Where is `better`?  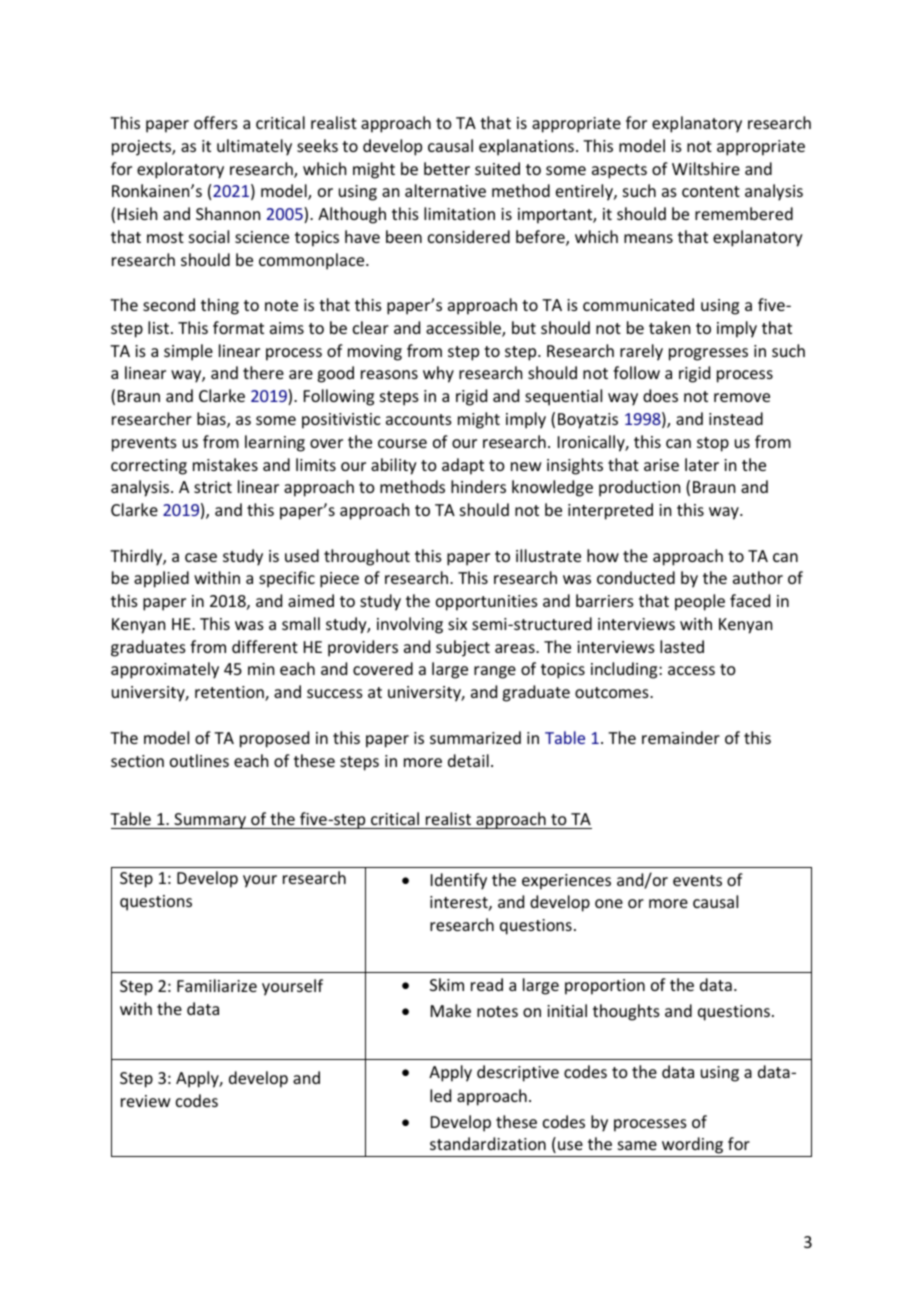
better is located at coordinates (447, 168).
